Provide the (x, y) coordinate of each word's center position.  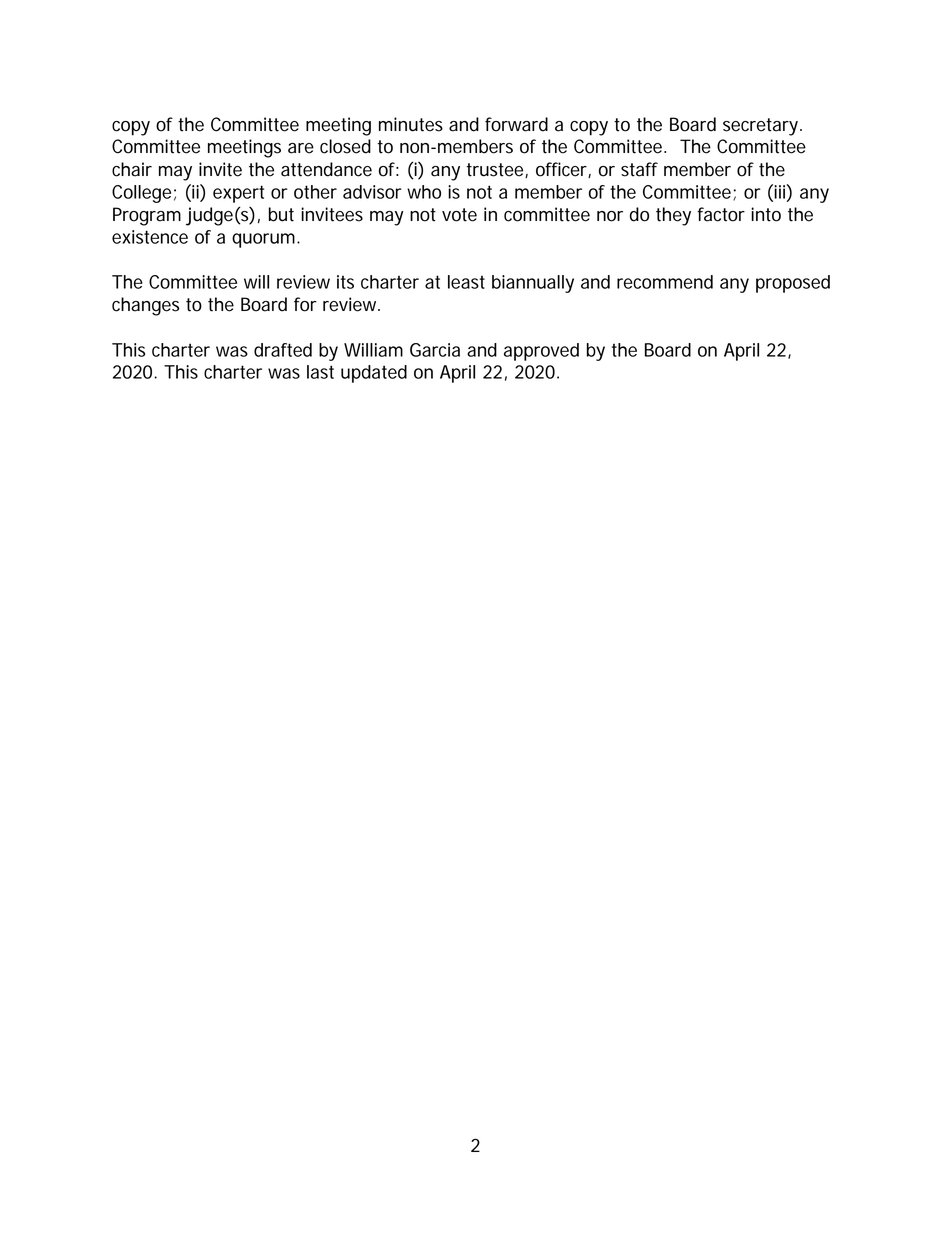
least (466, 282)
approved (541, 352)
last (320, 372)
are (301, 148)
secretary (762, 127)
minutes (411, 124)
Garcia (435, 350)
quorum (265, 240)
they (673, 216)
